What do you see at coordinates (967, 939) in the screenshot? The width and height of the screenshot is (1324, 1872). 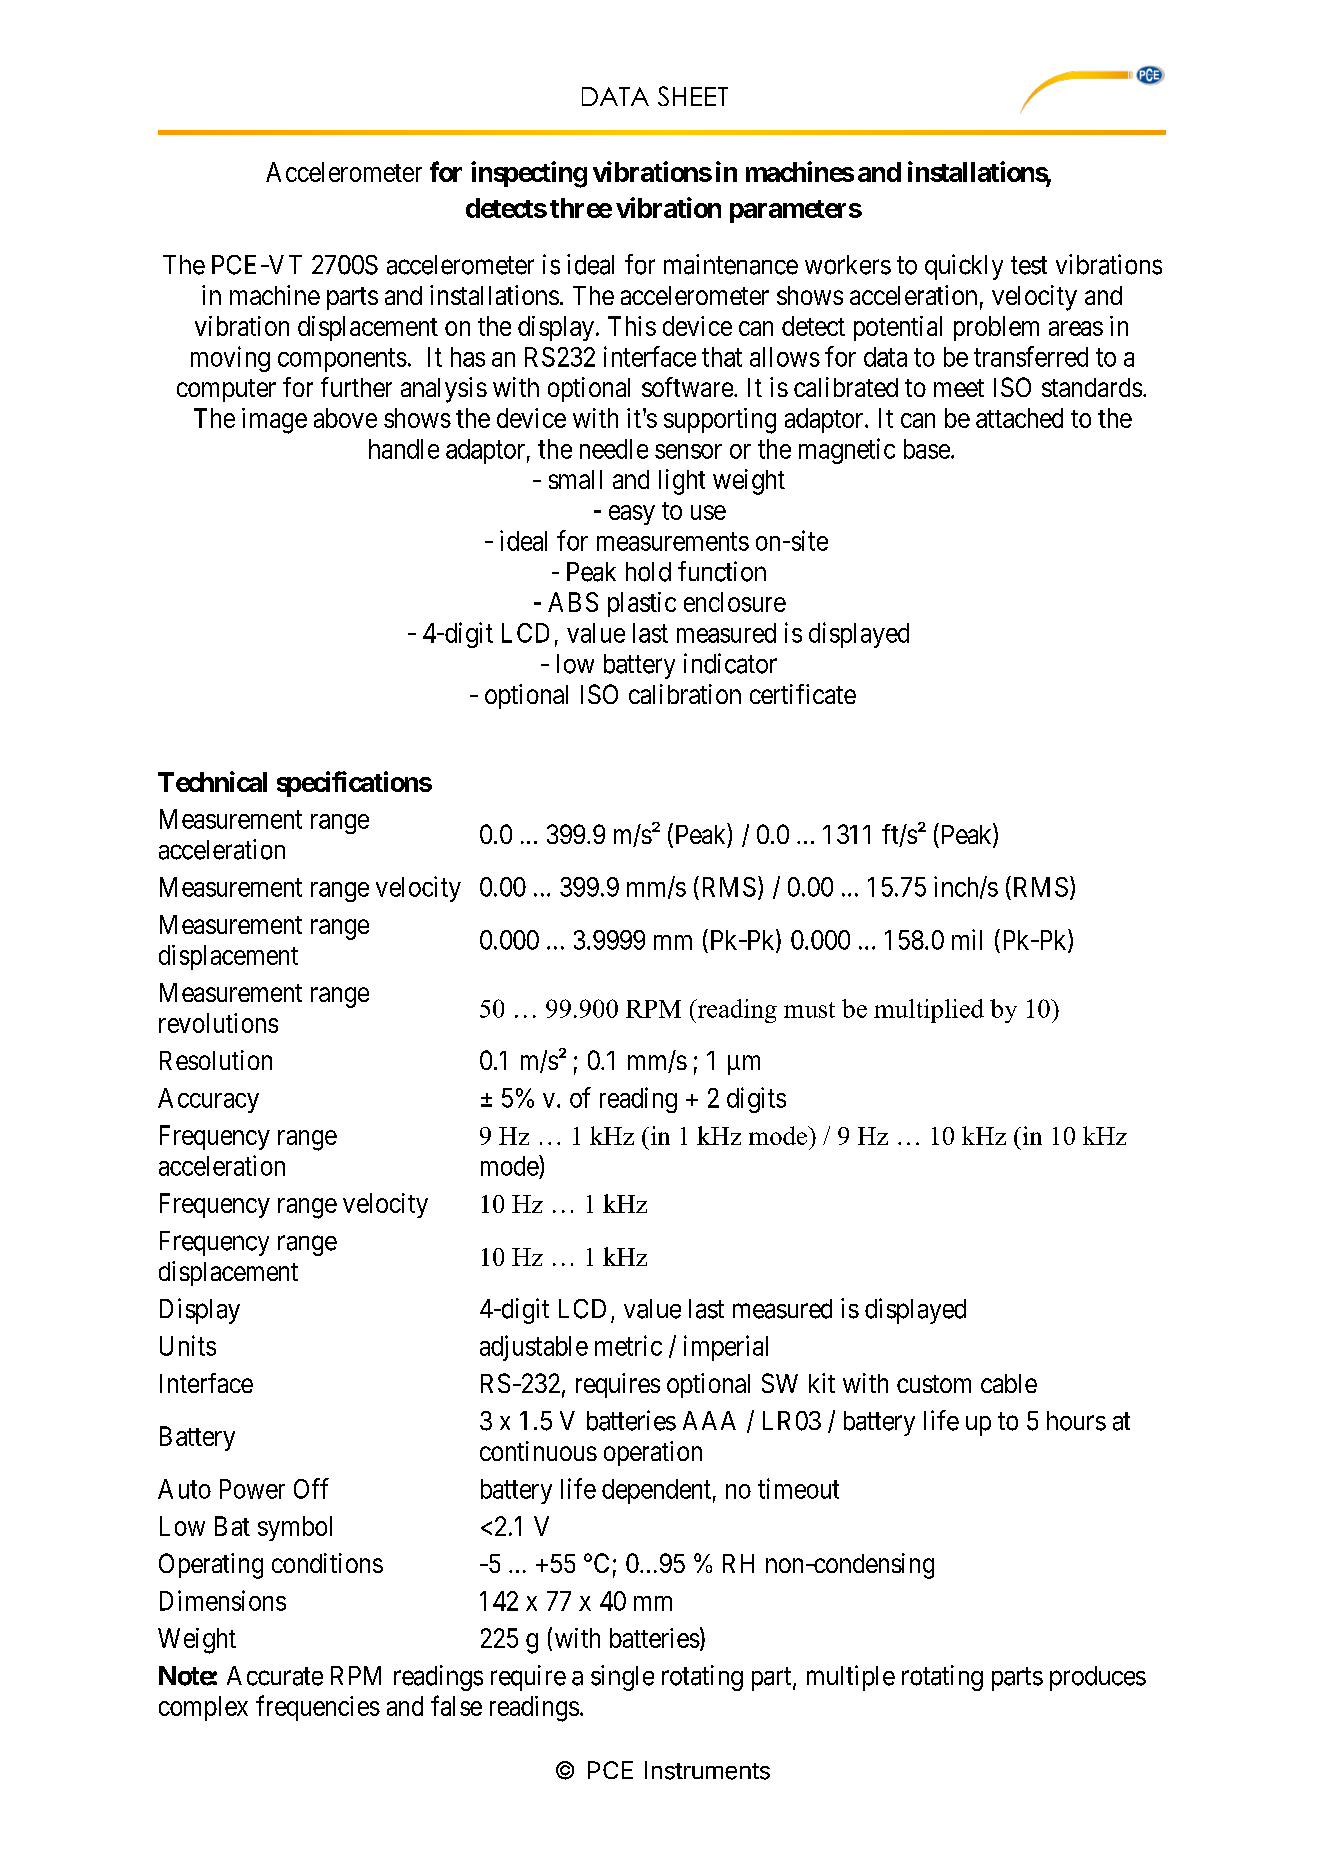 I see `mil` at bounding box center [967, 939].
